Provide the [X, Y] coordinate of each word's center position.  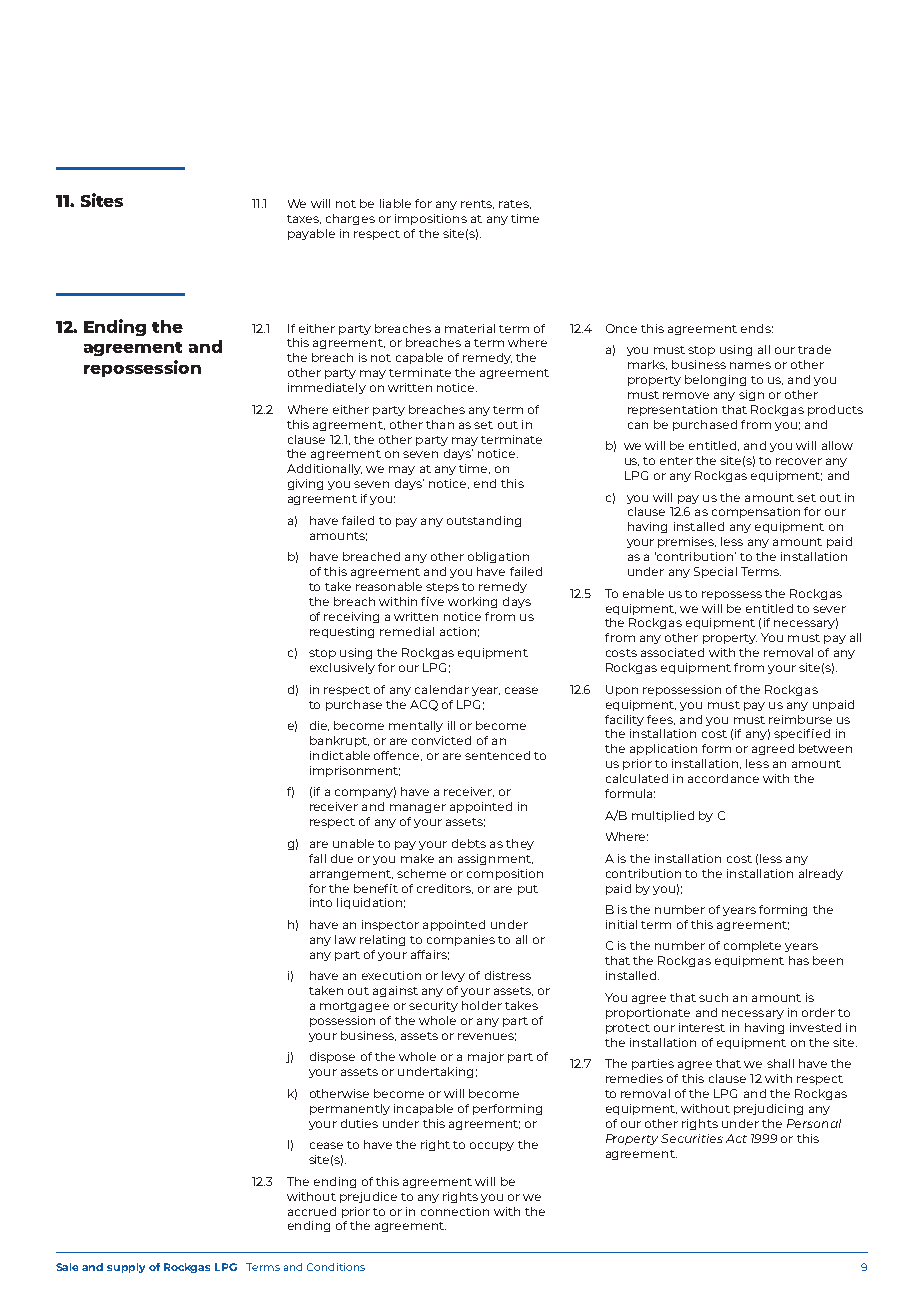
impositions [431, 219]
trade [814, 349]
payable [311, 234]
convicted [441, 740]
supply [126, 1268]
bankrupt [339, 741]
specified [802, 734]
